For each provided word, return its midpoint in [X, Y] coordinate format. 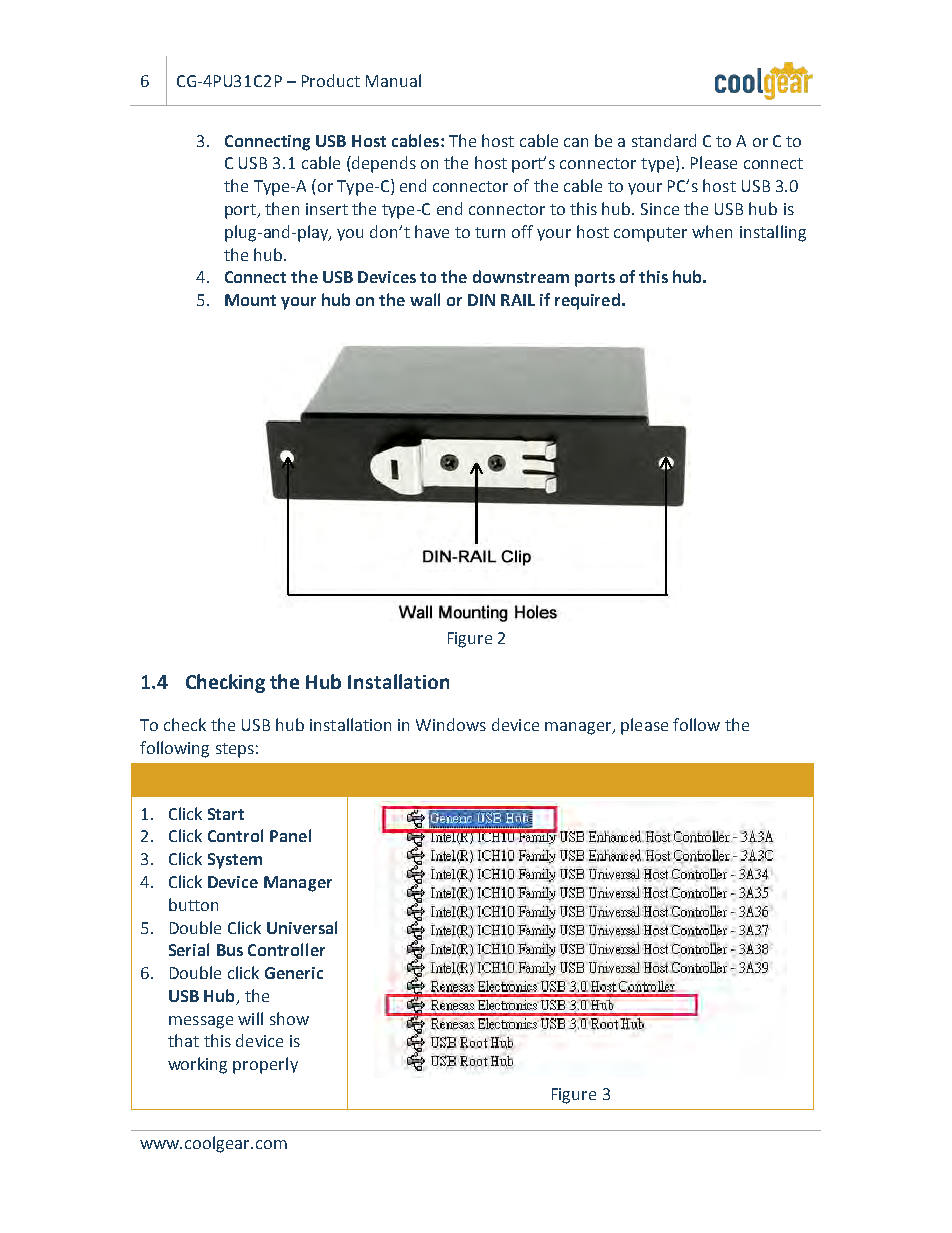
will [250, 1018]
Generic [294, 973]
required [587, 301]
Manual [393, 80]
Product [331, 80]
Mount [250, 300]
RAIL [518, 300]
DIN [481, 300]
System [235, 861]
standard [664, 140]
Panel [290, 835]
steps [235, 750]
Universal [302, 927]
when [712, 231]
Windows [451, 724]
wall [425, 299]
